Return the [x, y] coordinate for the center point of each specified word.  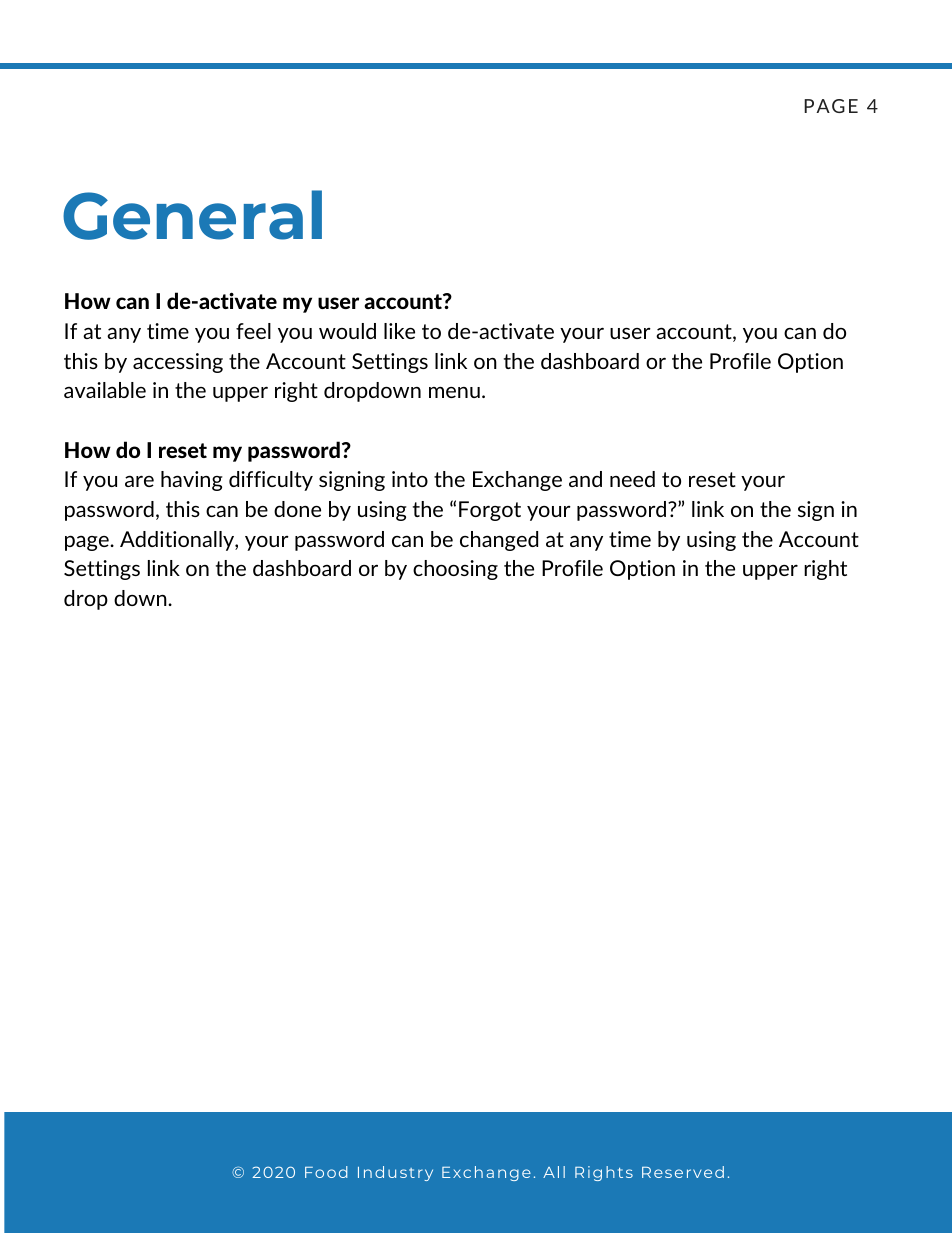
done [297, 509]
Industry [395, 1173]
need [632, 479]
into [410, 479]
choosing [455, 570]
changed [499, 541]
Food [326, 1172]
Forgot [490, 511]
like [399, 331]
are [139, 481]
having [192, 481]
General [192, 215]
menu [454, 392]
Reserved [683, 1172]
